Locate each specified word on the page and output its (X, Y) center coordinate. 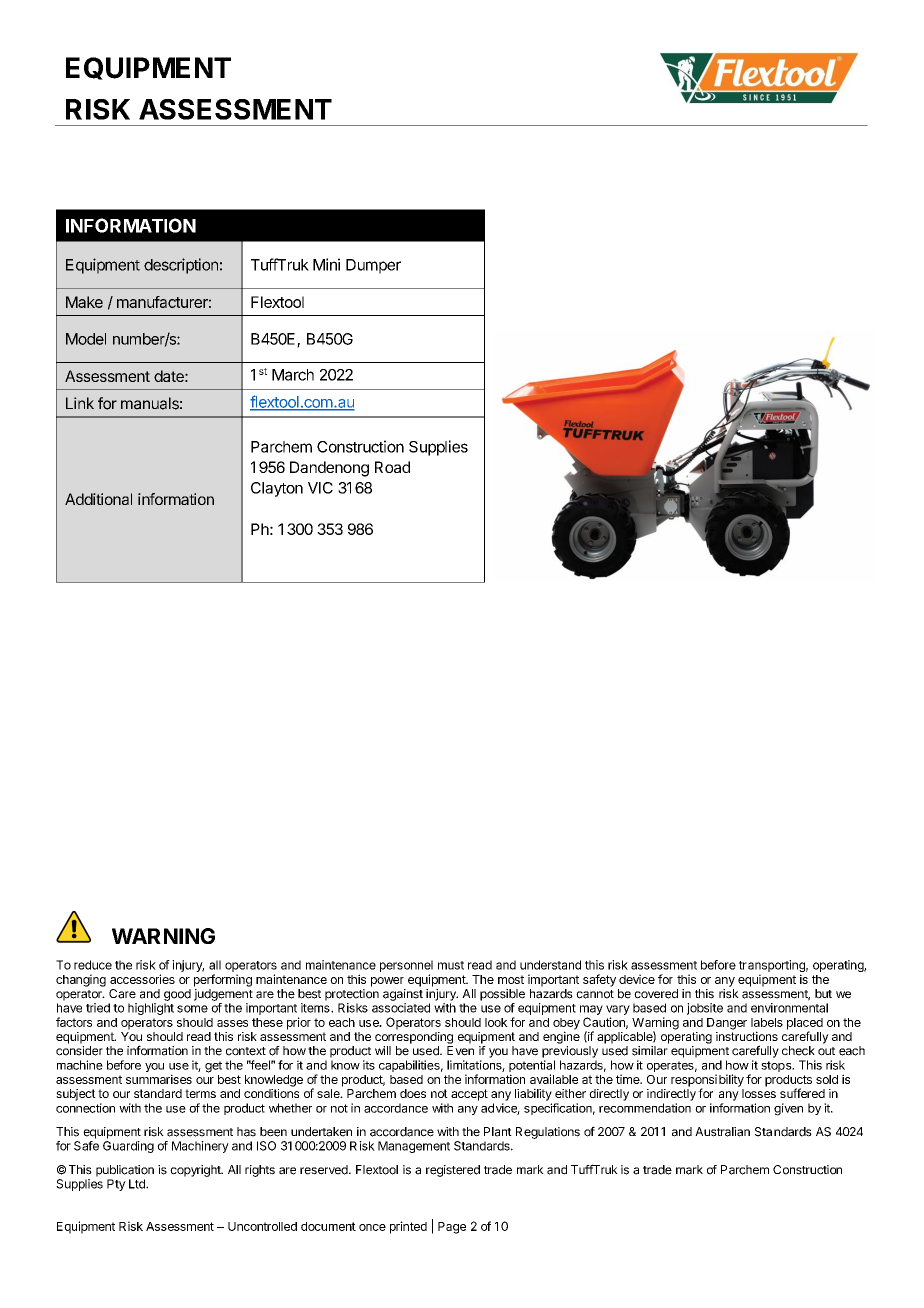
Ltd (138, 1184)
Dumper (373, 266)
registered (453, 1171)
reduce (93, 965)
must (451, 965)
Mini (326, 264)
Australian (722, 1132)
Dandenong (329, 469)
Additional (98, 499)
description (181, 266)
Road (392, 467)
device (637, 979)
